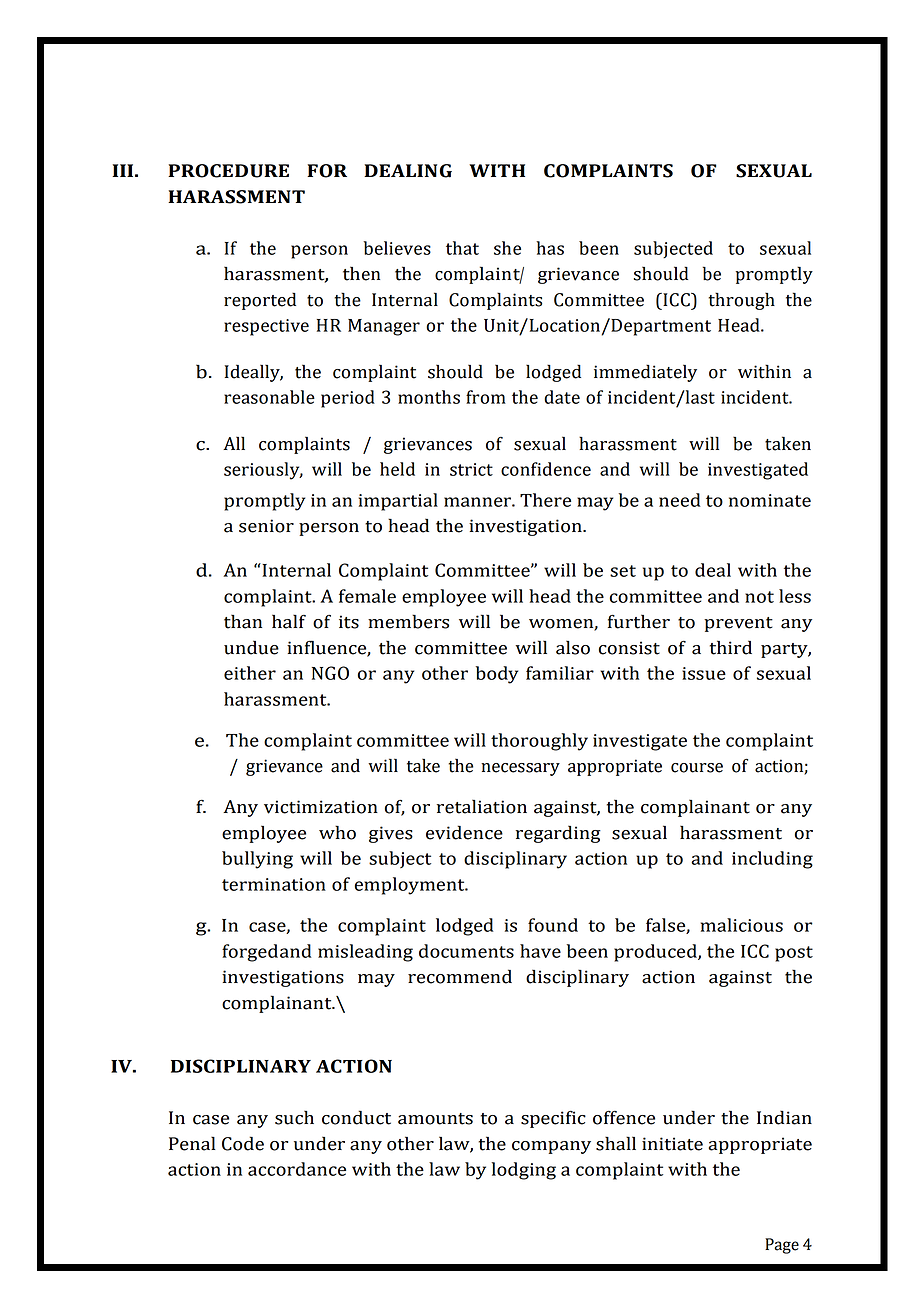 The width and height of the screenshot is (924, 1308). Describe the element at coordinates (507, 248) in the screenshot. I see `she` at that location.
